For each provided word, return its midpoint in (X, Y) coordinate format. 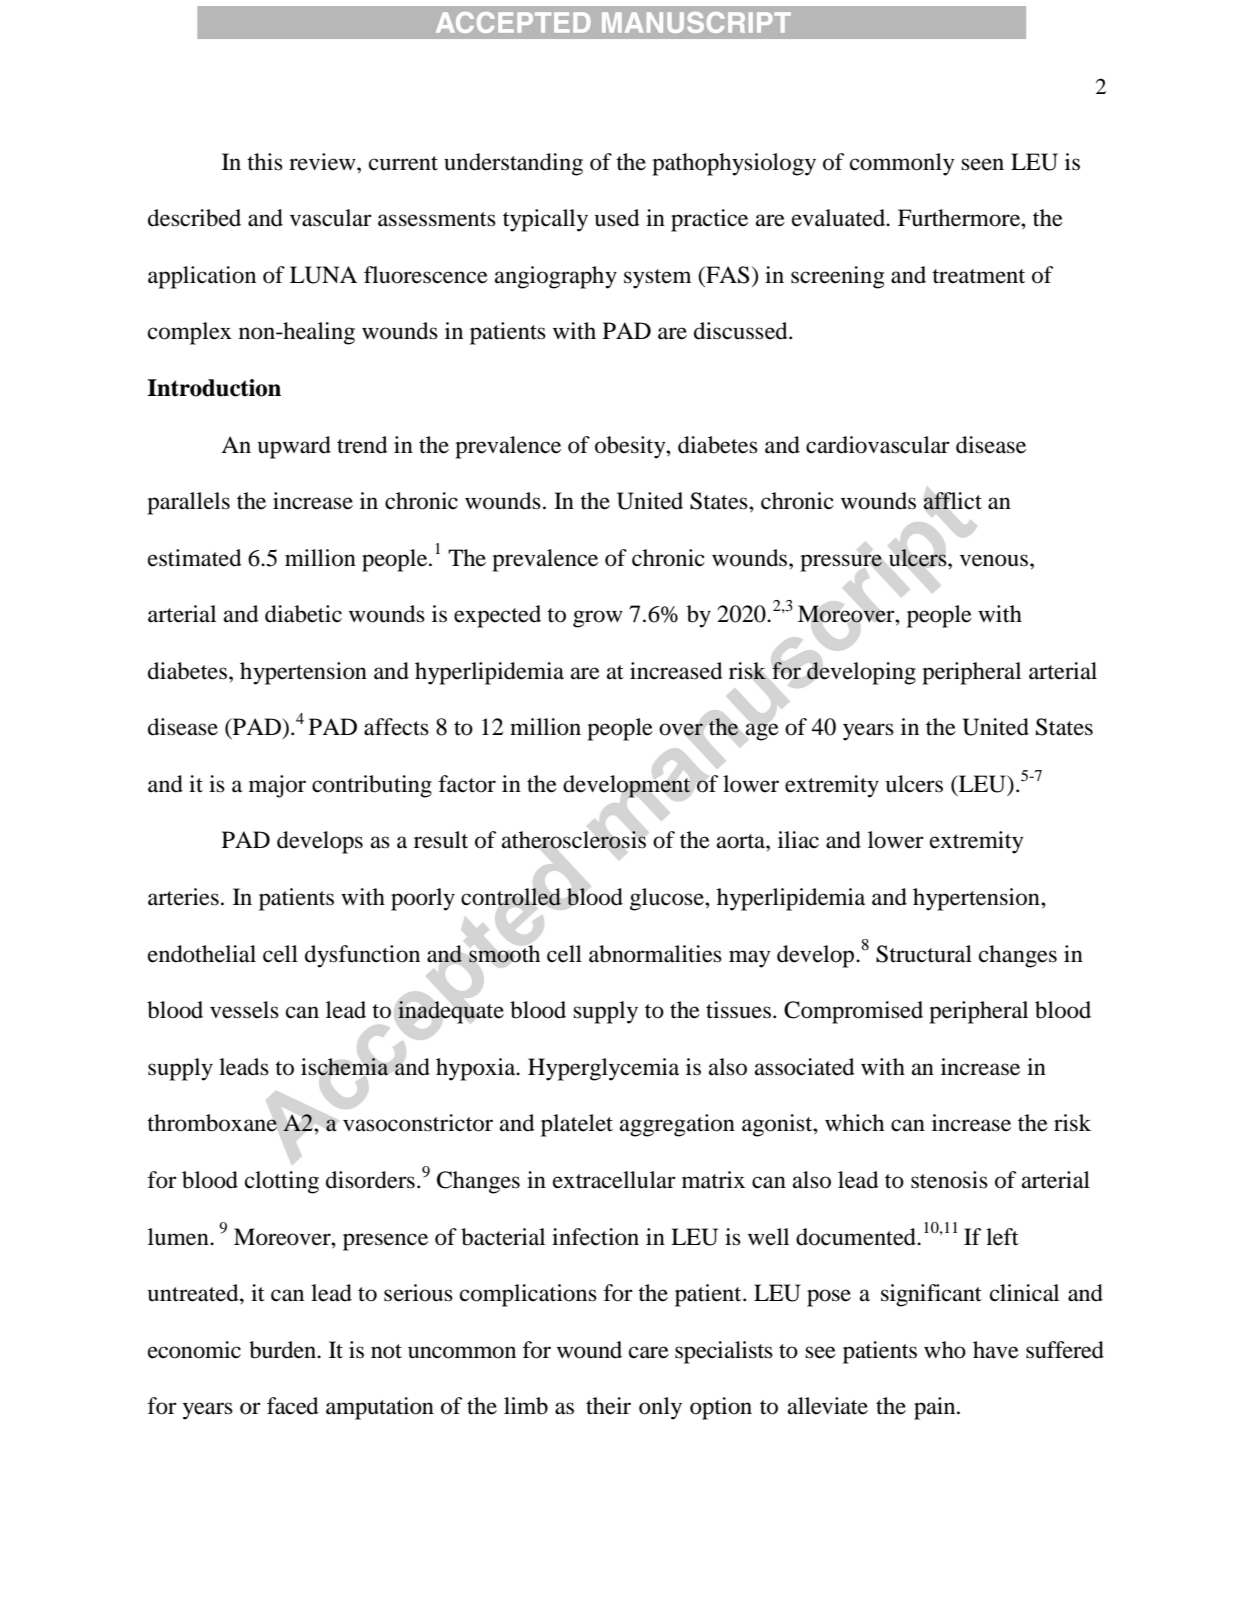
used (617, 218)
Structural (924, 954)
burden (284, 1350)
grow (598, 619)
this (265, 162)
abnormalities (655, 954)
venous (995, 560)
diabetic (303, 614)
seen (982, 164)
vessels (244, 1010)
